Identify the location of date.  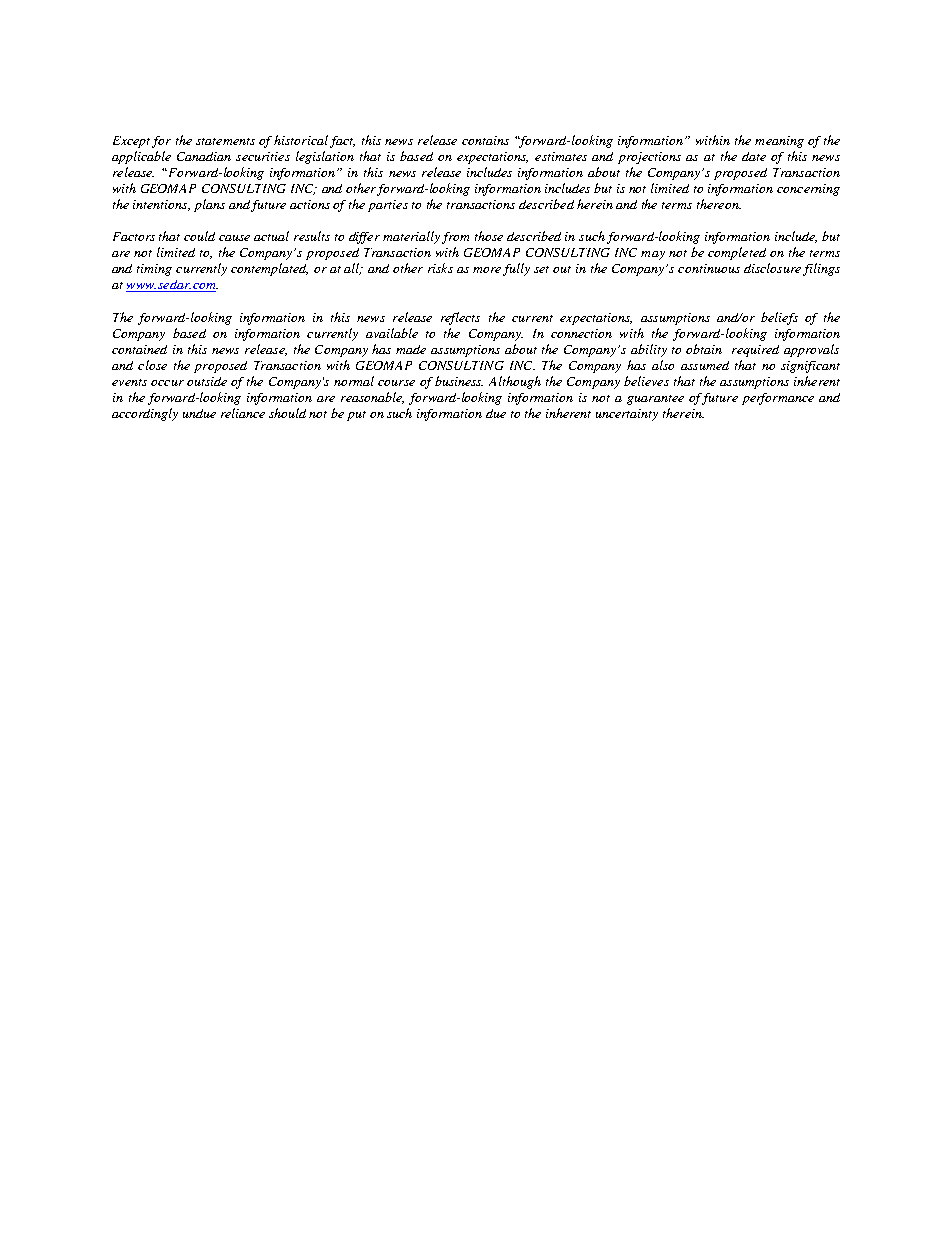
(754, 156).
